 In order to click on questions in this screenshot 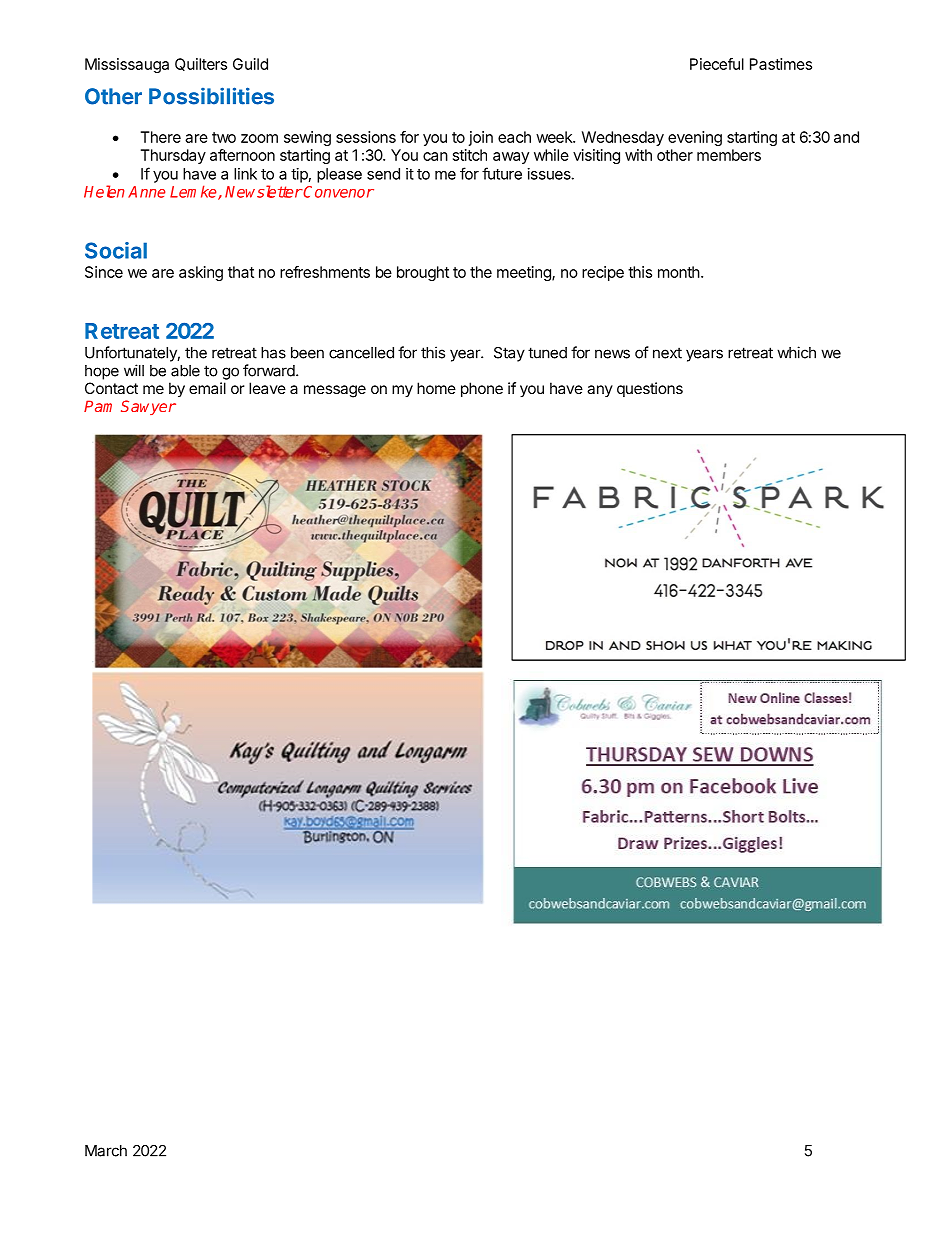, I will do `click(650, 389)`.
